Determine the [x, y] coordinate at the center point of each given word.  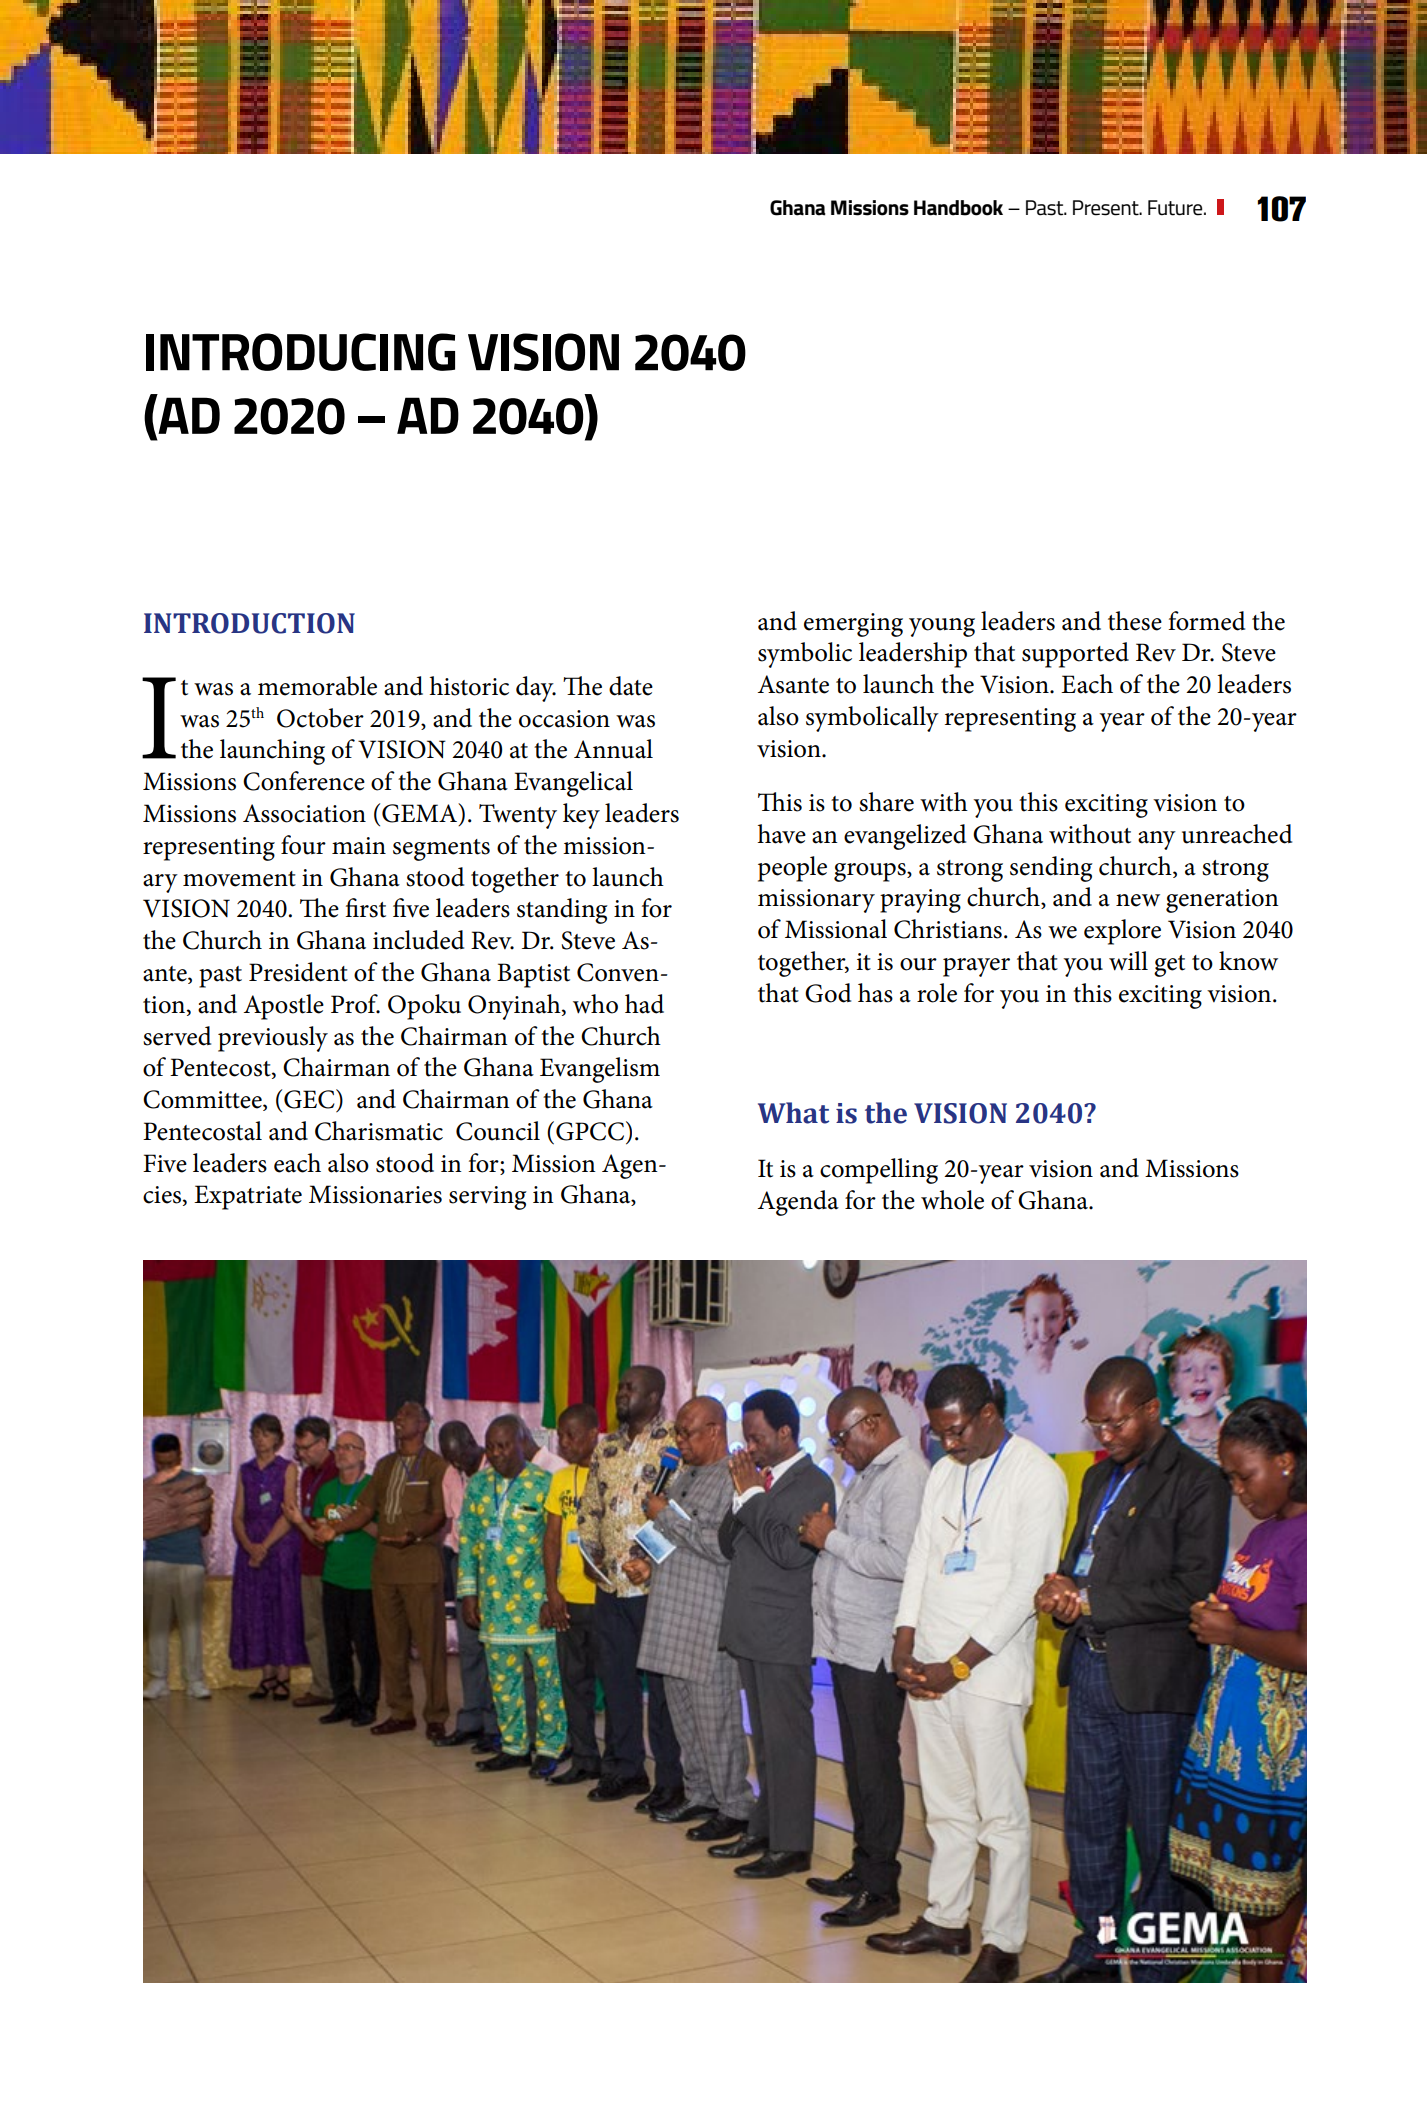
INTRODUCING [300, 352]
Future [1176, 208]
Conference [304, 781]
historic [469, 686]
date [631, 686]
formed [1206, 621]
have [781, 834]
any [1157, 840]
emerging [853, 625]
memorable [317, 686]
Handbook [958, 208]
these [1135, 621]
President [298, 972]
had [644, 1004]
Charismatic [379, 1131]
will [1128, 961]
